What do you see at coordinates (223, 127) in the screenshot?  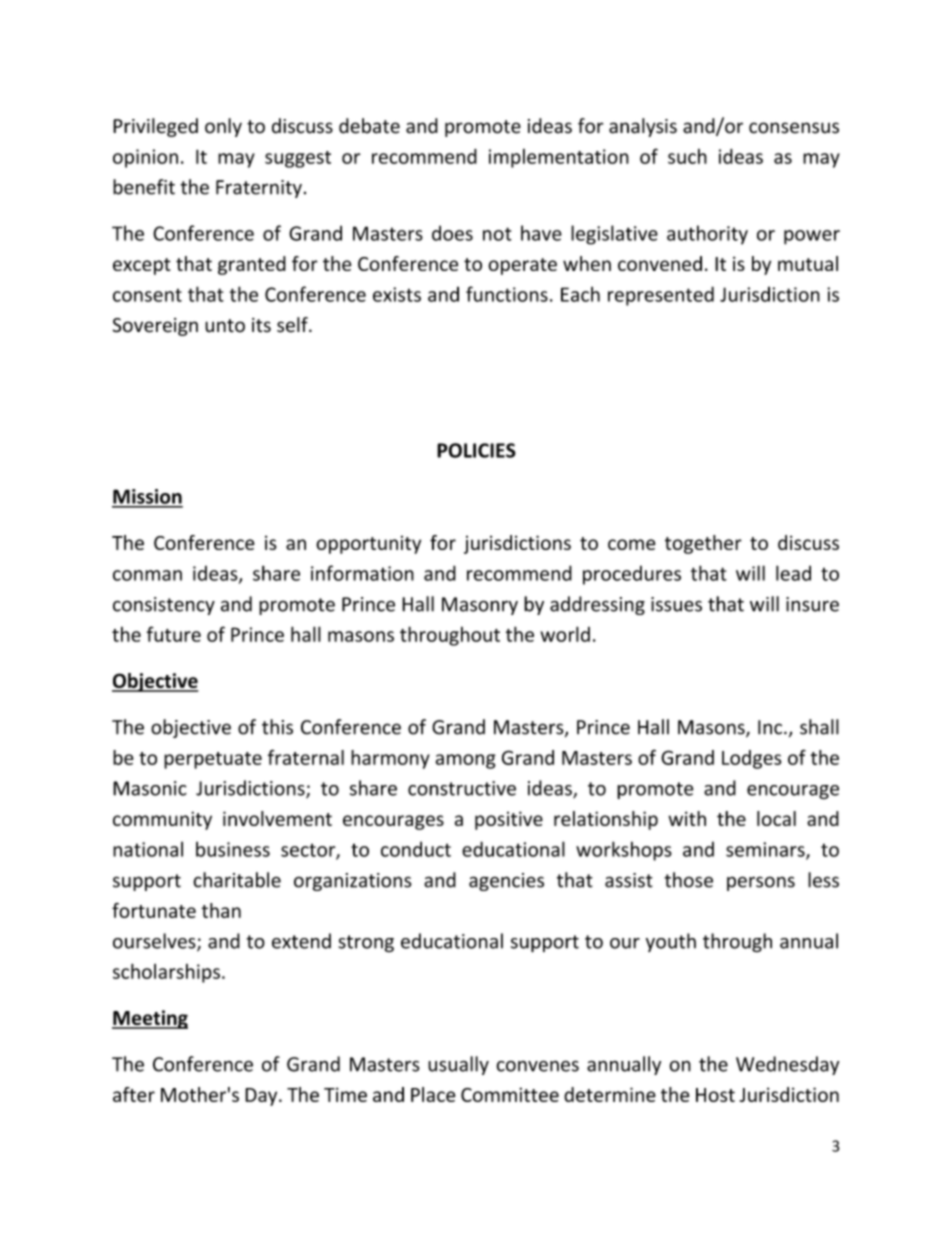 I see `only` at bounding box center [223, 127].
